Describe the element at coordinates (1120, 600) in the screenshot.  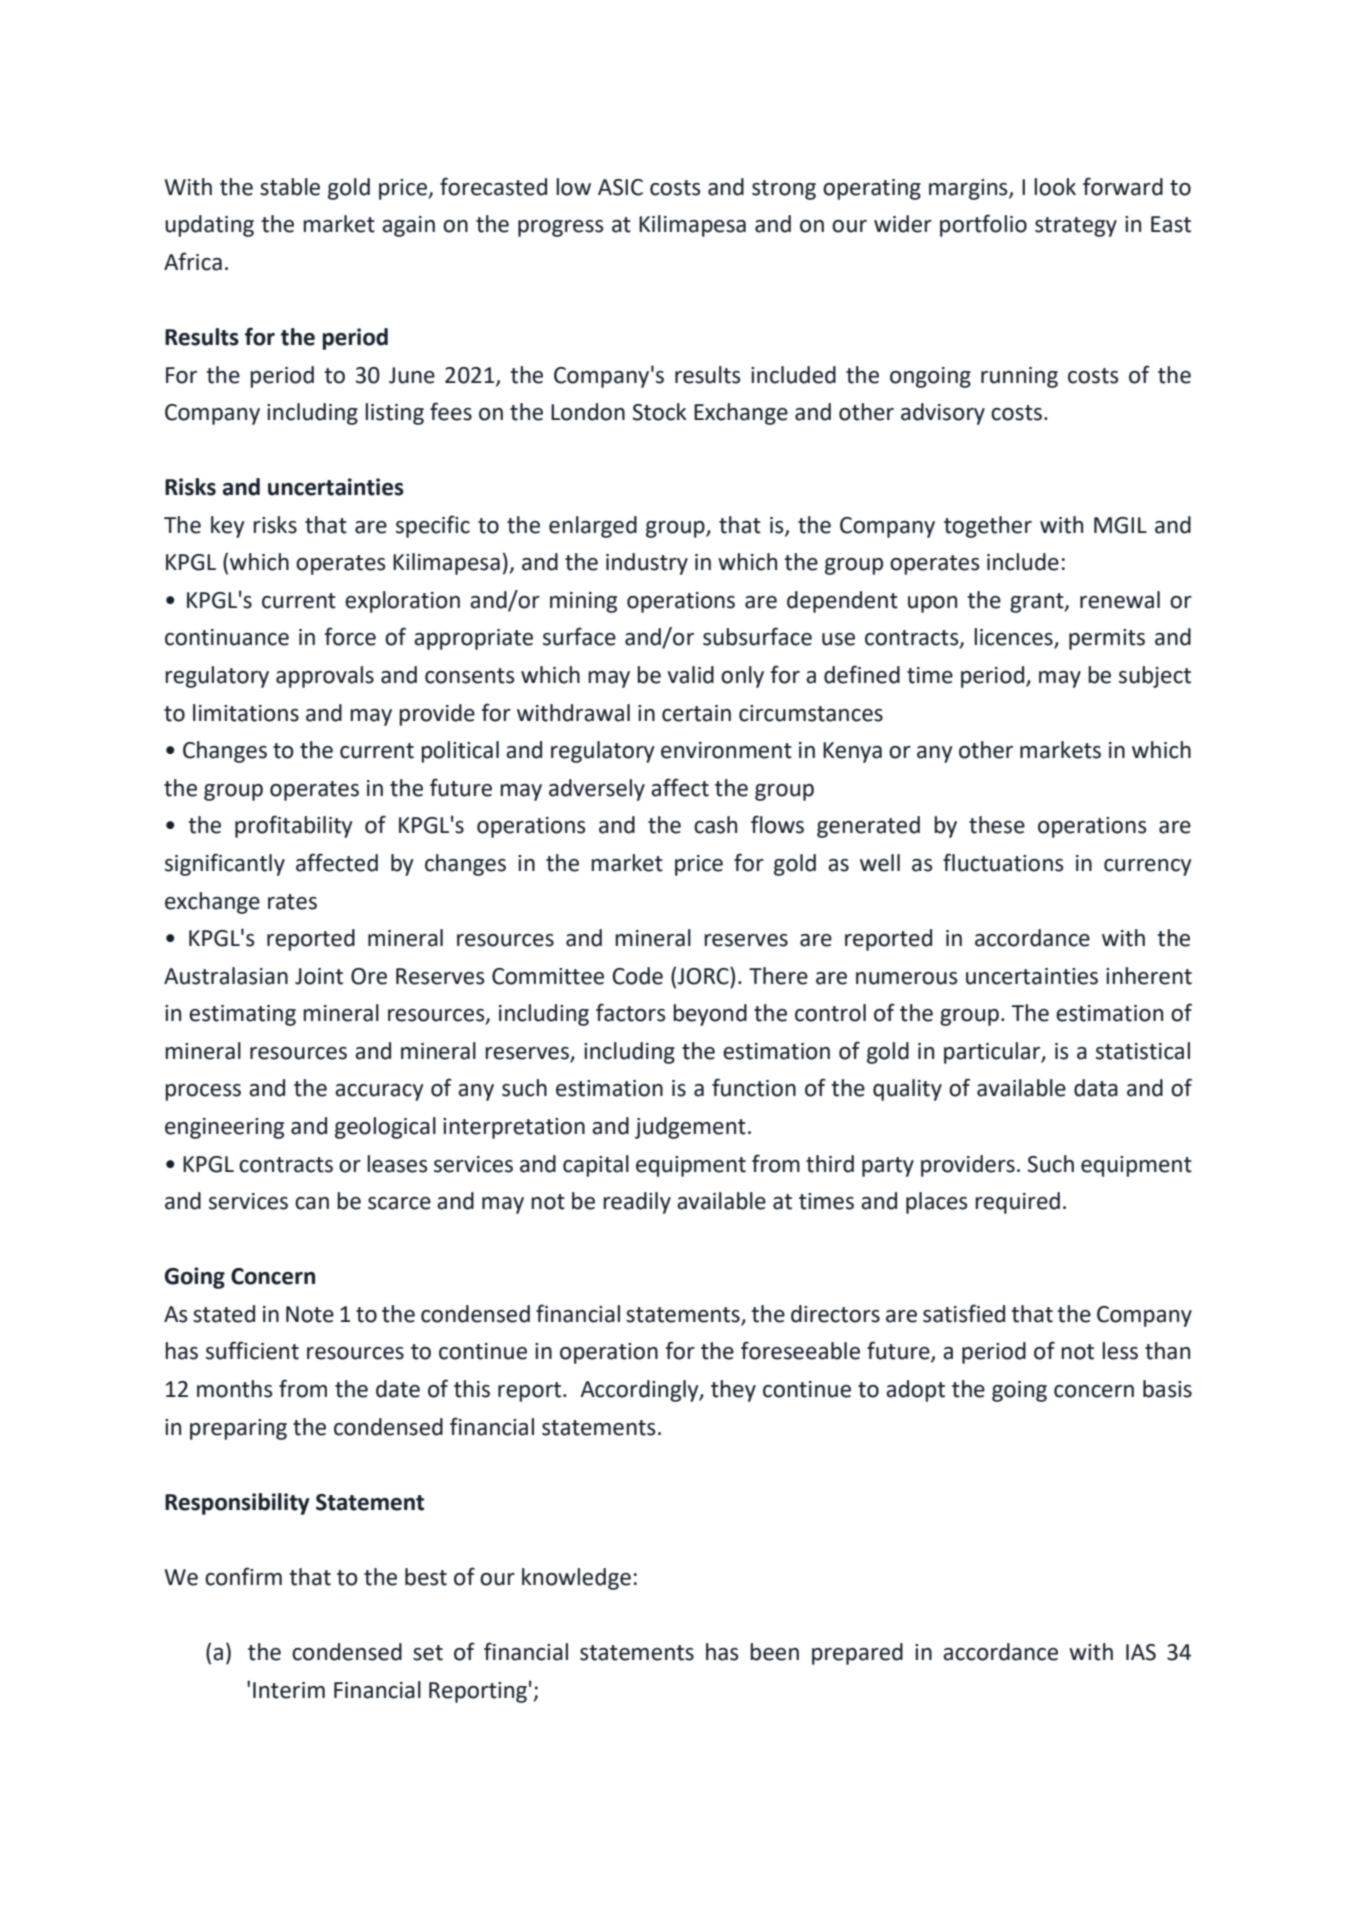
I see `renewal` at that location.
